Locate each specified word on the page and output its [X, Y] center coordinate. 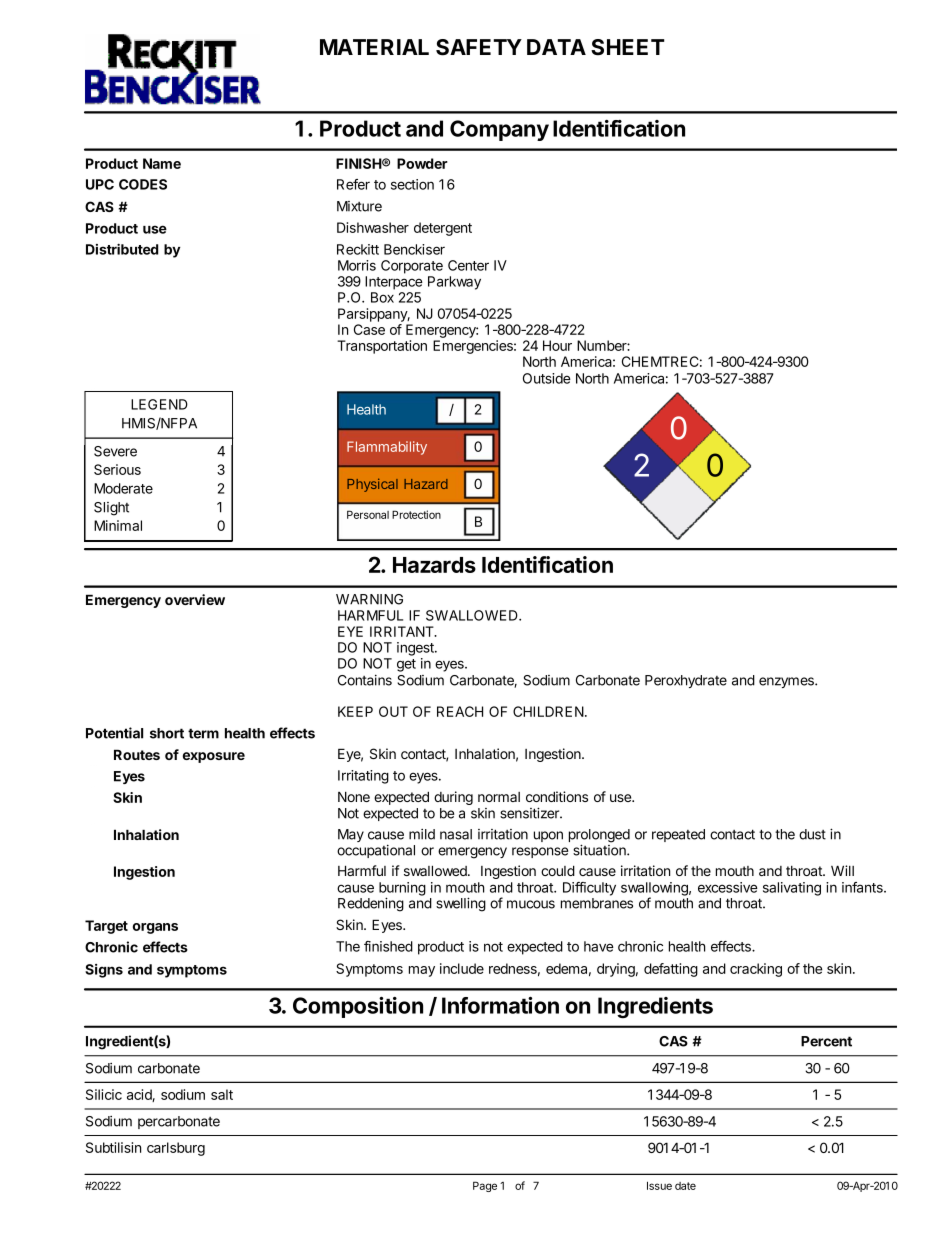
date [685, 1186]
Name [162, 163]
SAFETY [479, 47]
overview [195, 599]
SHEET [628, 47]
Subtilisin [113, 1147]
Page [485, 1186]
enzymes [787, 682]
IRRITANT [403, 631]
